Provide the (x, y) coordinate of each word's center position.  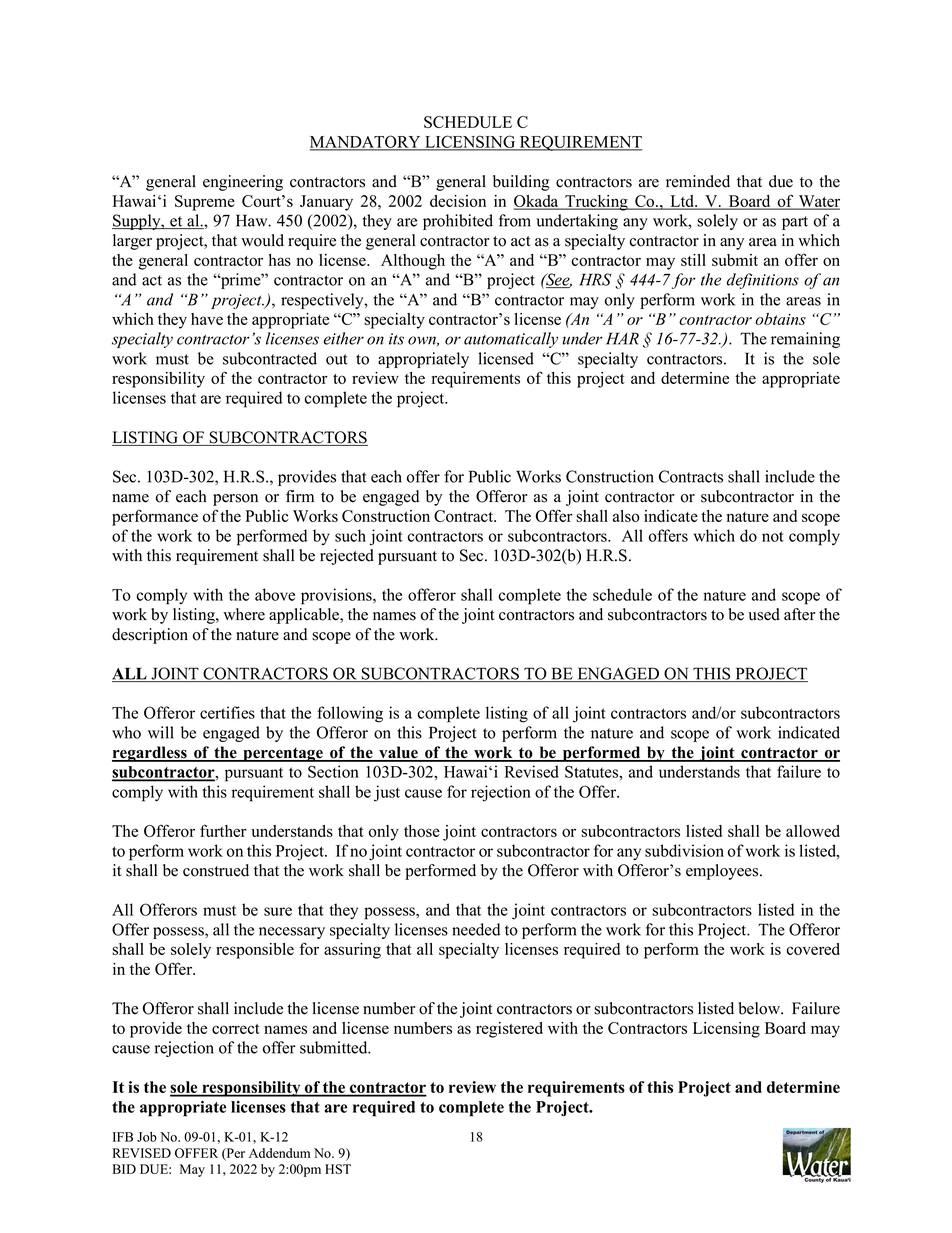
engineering (243, 183)
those (422, 831)
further (223, 830)
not (773, 536)
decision (458, 201)
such (350, 535)
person (235, 500)
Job (147, 1137)
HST (338, 1169)
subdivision (684, 850)
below (760, 1008)
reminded (698, 181)
